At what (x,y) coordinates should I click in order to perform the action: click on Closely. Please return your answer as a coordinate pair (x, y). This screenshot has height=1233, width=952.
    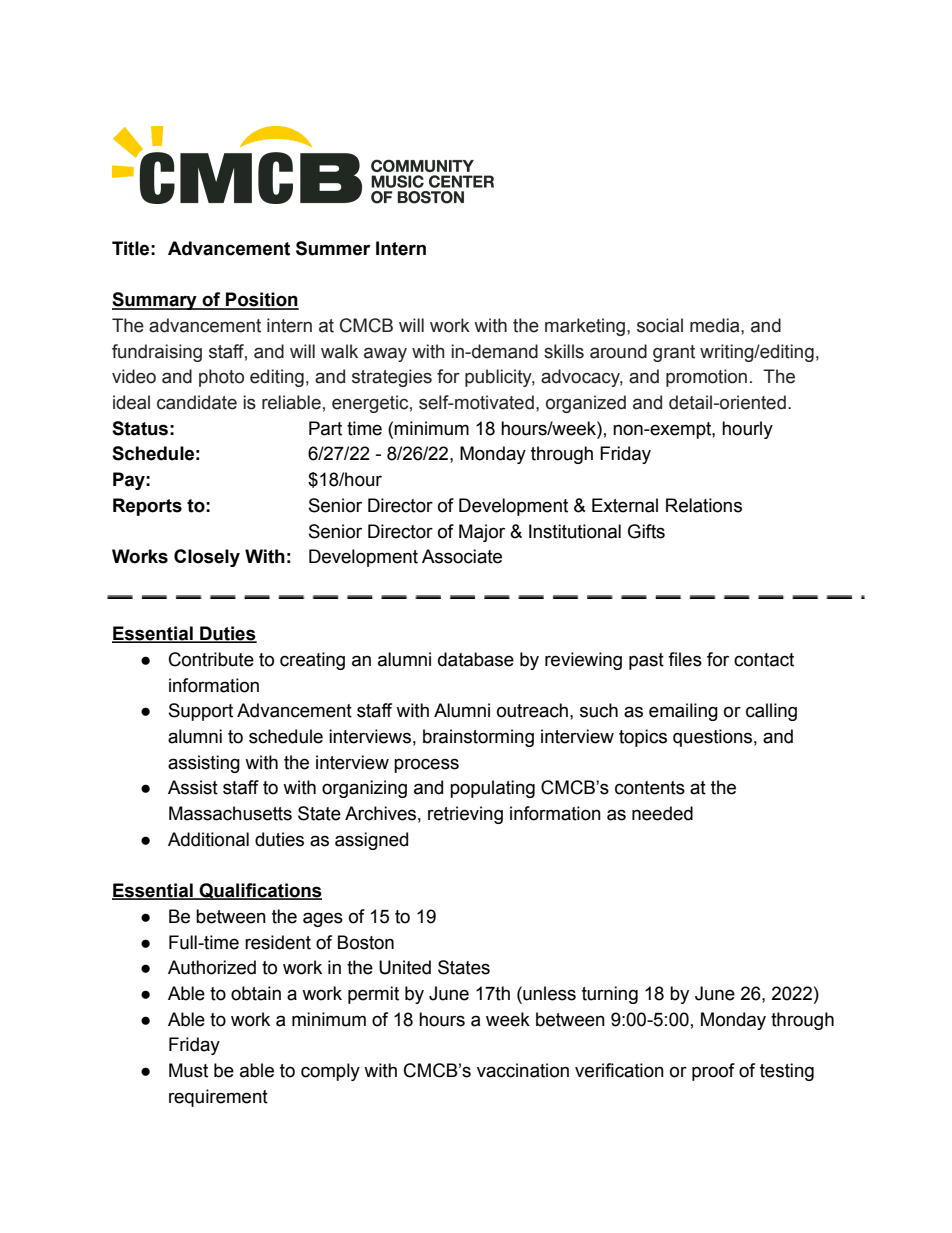
    Looking at the image, I should click on (207, 558).
